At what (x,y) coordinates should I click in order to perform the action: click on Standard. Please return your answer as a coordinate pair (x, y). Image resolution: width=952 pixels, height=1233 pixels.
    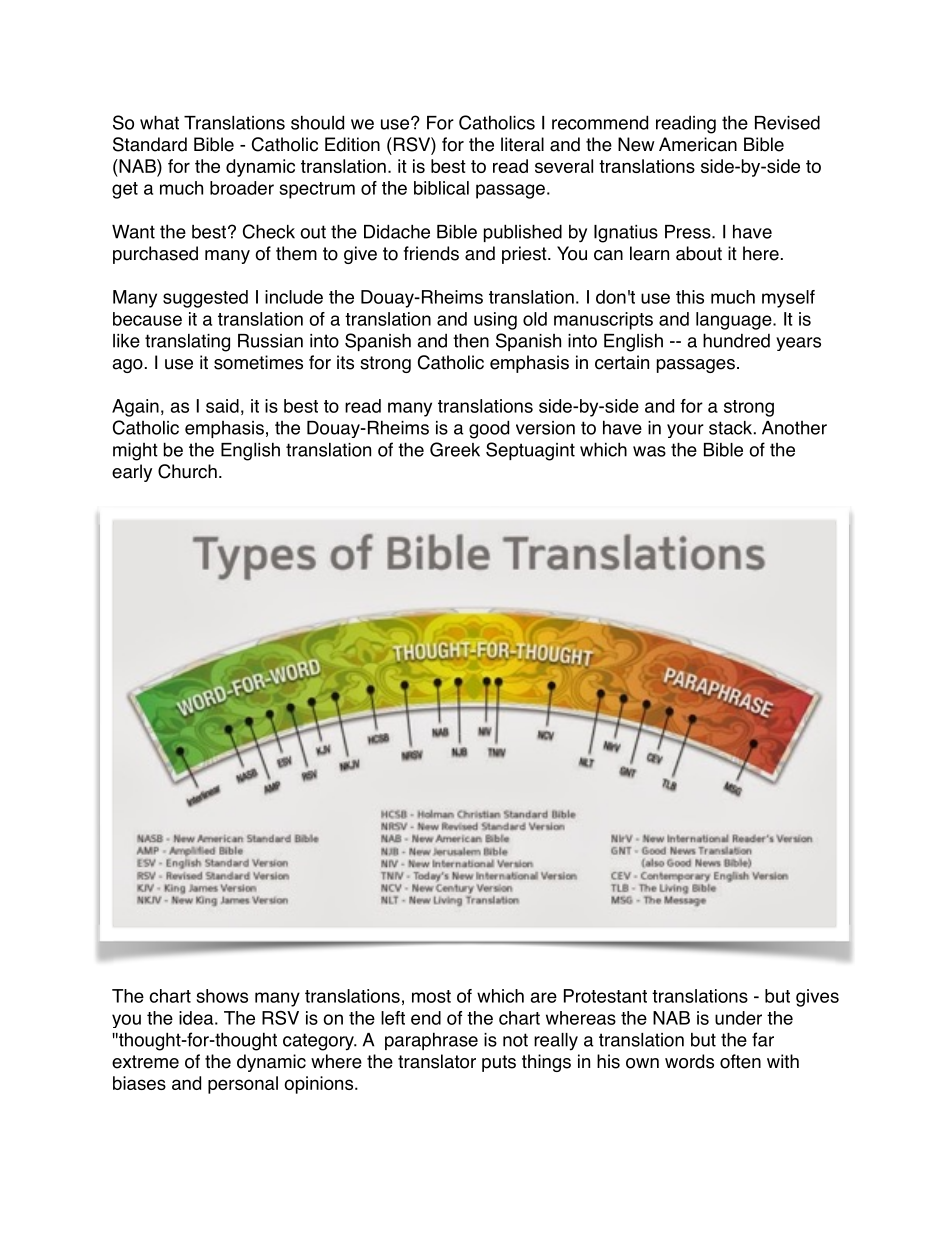
    Looking at the image, I should click on (150, 144).
